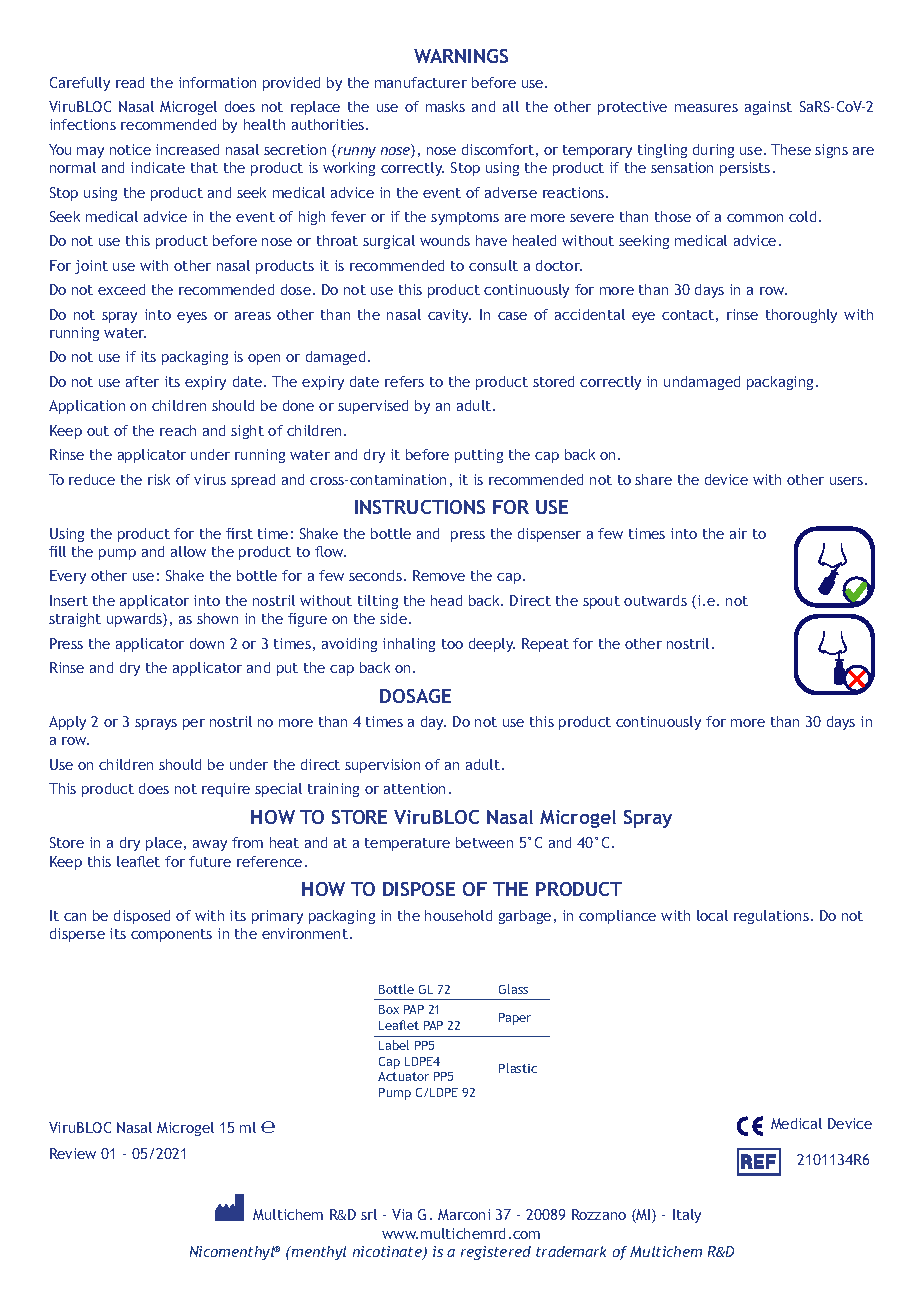 The height and width of the page is (1307, 924). What do you see at coordinates (771, 917) in the page?
I see `regulations` at bounding box center [771, 917].
